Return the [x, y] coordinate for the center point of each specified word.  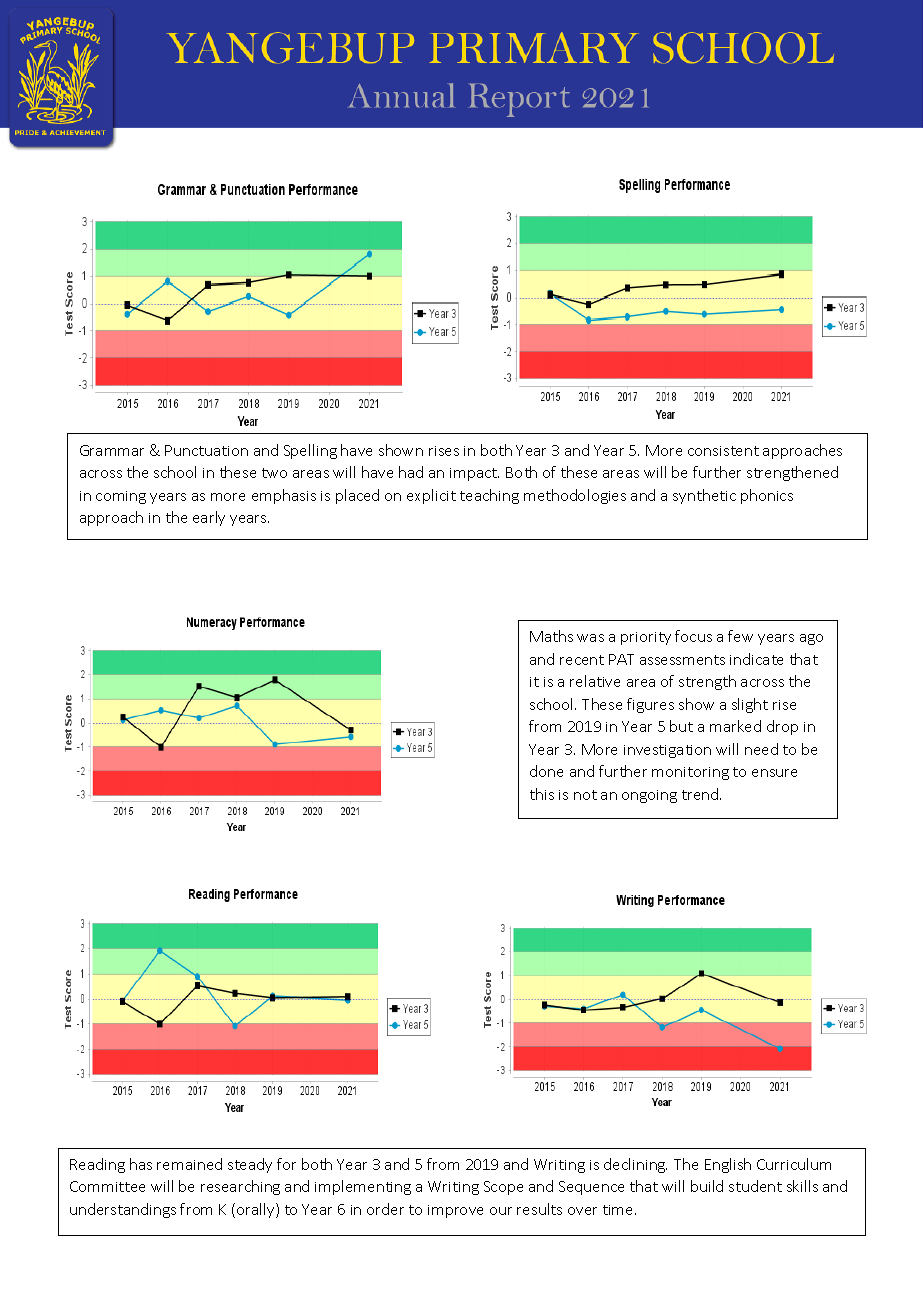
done [546, 771]
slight [750, 705]
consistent [723, 451]
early [209, 518]
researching [240, 1187]
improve [455, 1211]
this [542, 794]
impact [474, 474]
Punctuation [206, 450]
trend [701, 794]
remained [189, 1164]
